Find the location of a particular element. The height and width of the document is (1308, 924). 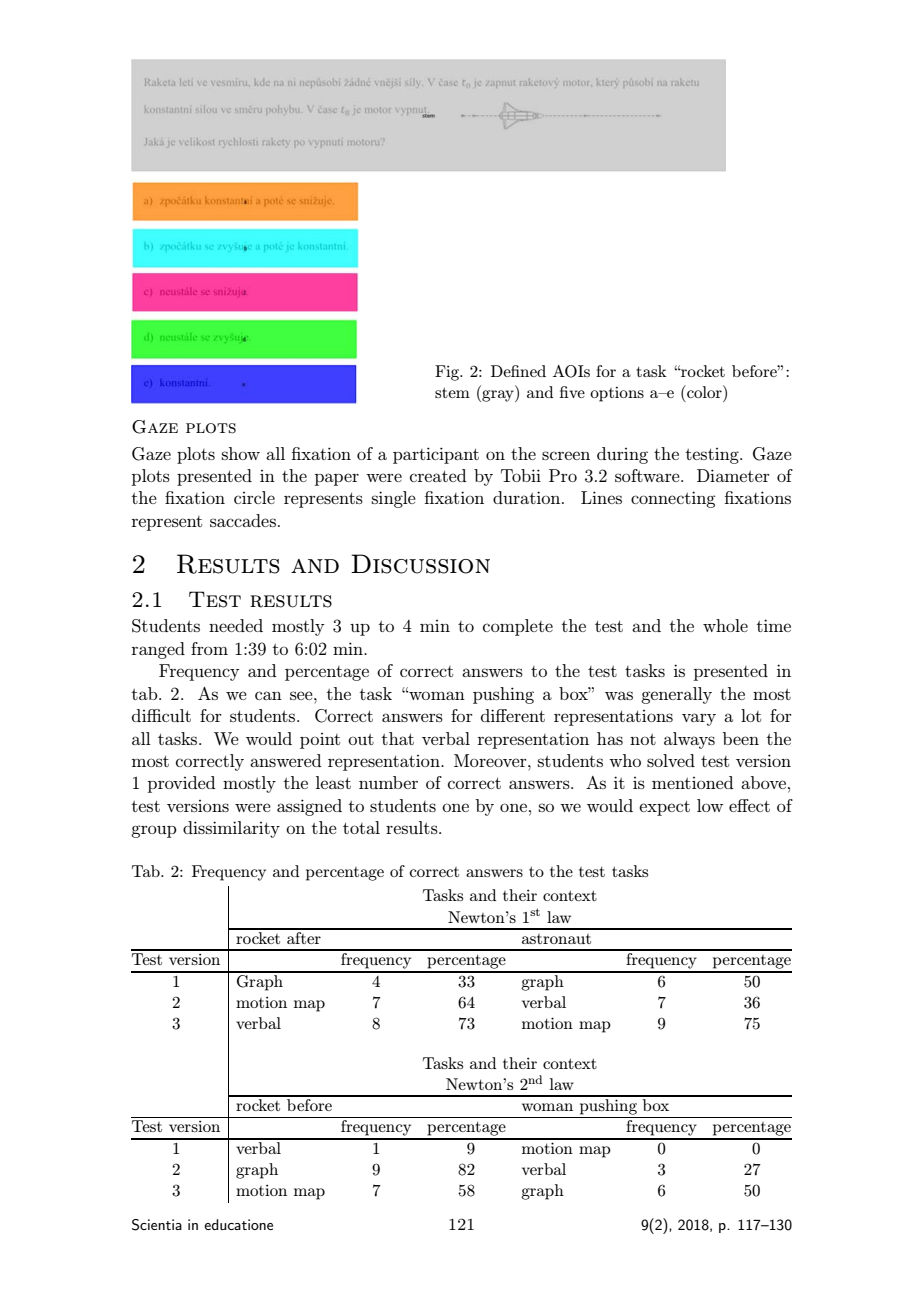

after is located at coordinates (304, 936).
